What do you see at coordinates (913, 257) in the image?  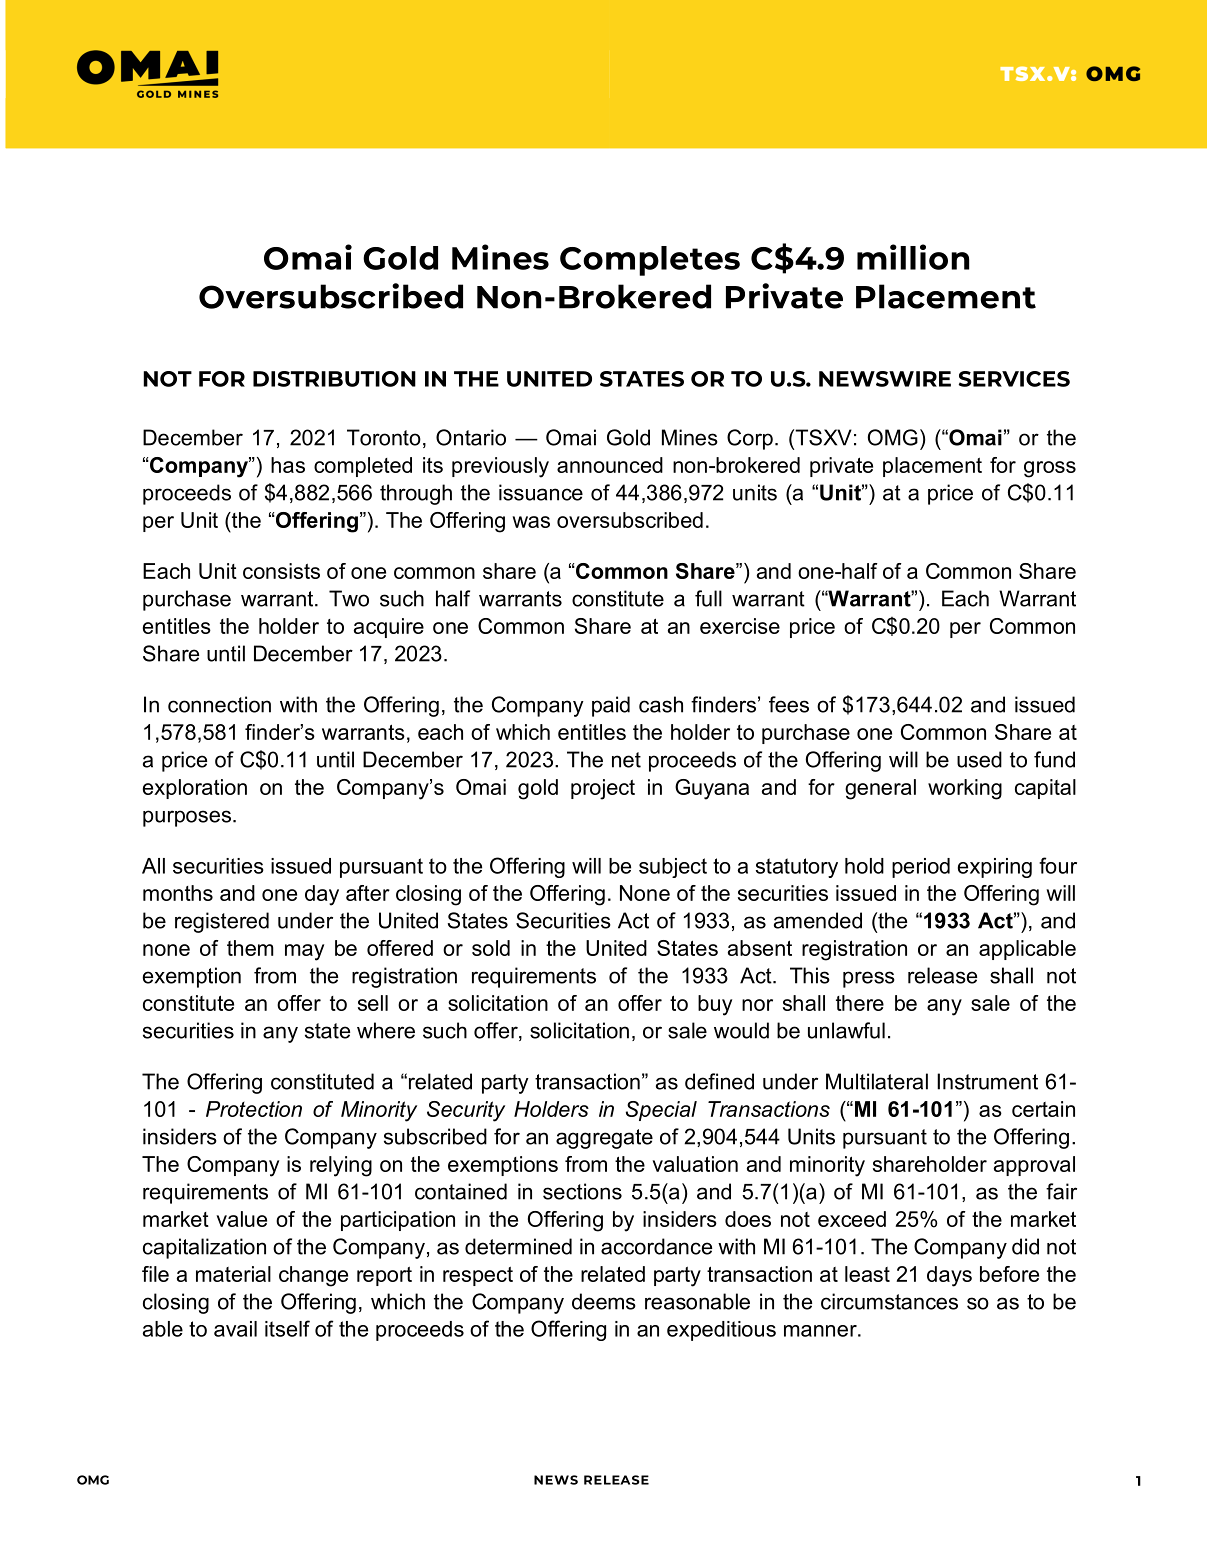 I see `million` at bounding box center [913, 257].
